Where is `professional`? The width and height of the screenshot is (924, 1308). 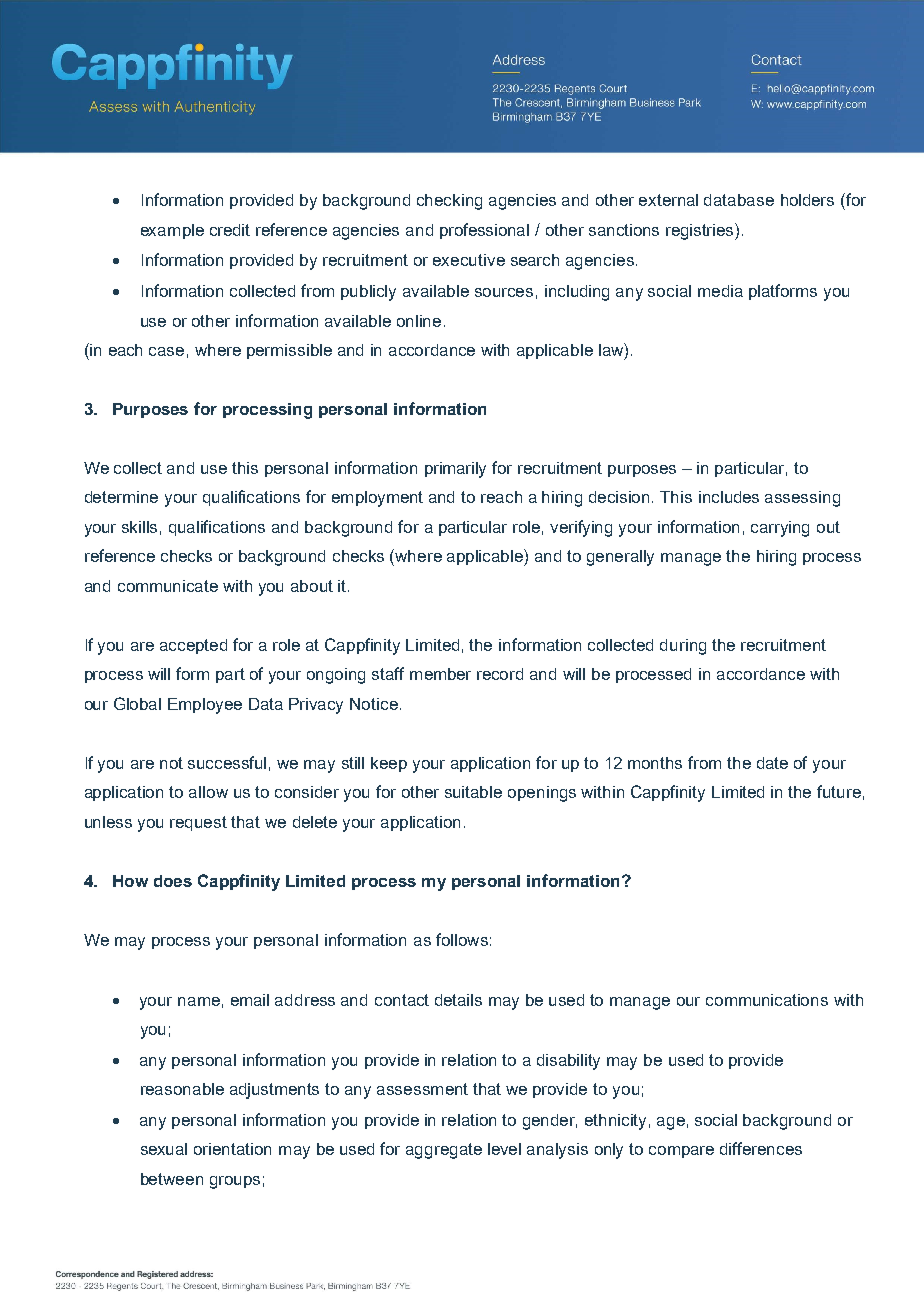 professional is located at coordinates (484, 231).
